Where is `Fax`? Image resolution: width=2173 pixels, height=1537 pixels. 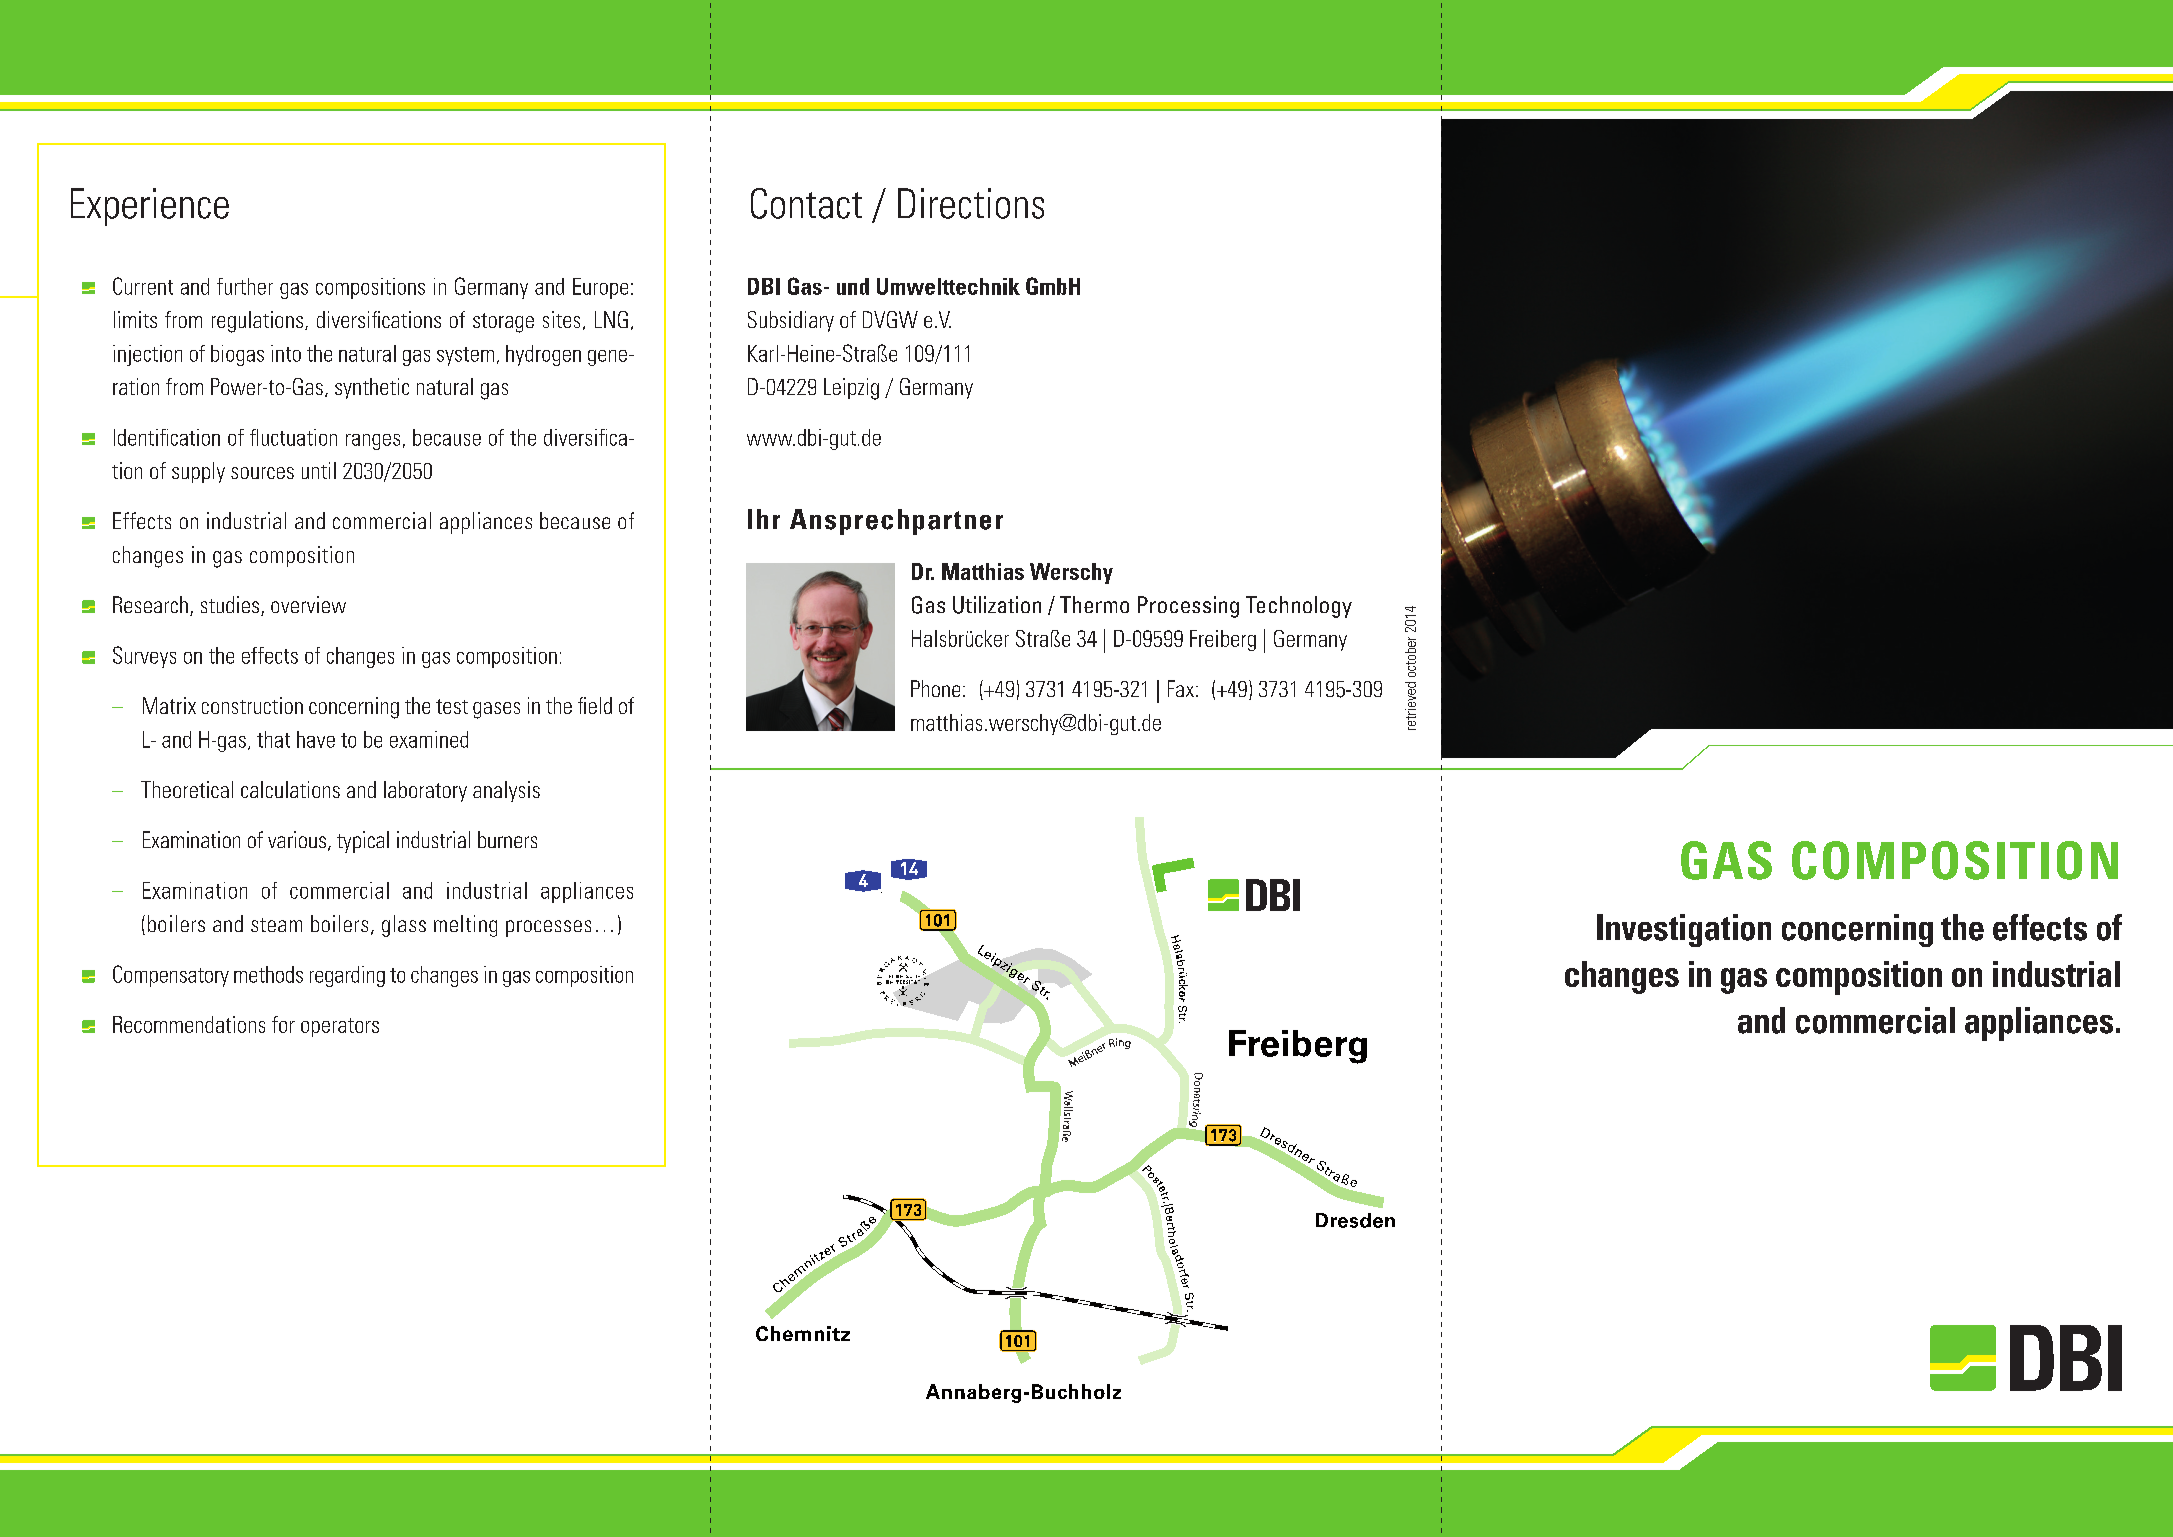
Fax is located at coordinates (1181, 688).
